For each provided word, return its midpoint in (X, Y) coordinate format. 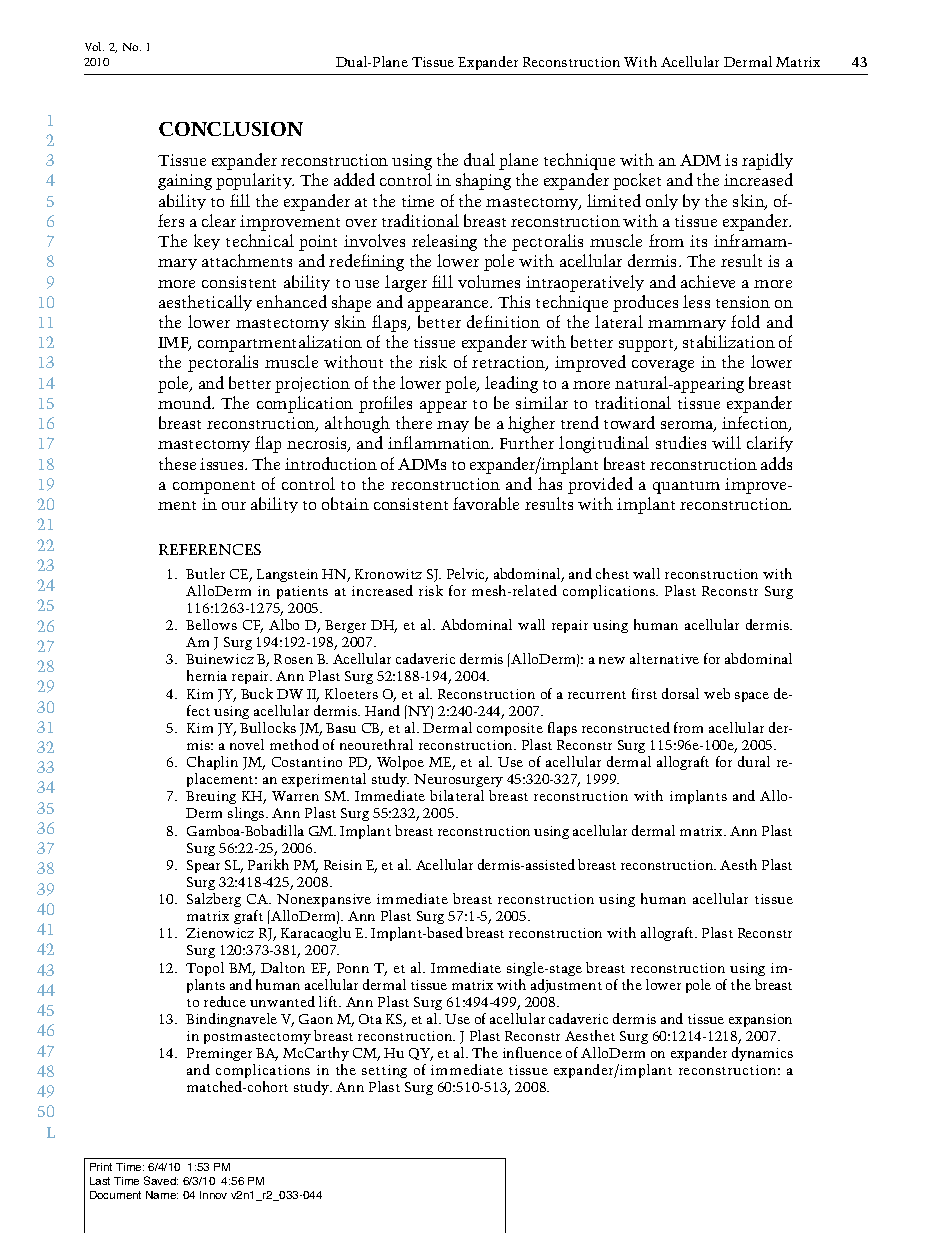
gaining (185, 182)
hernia (207, 675)
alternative (664, 658)
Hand (382, 710)
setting (384, 1071)
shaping (483, 181)
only (662, 202)
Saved (161, 1180)
